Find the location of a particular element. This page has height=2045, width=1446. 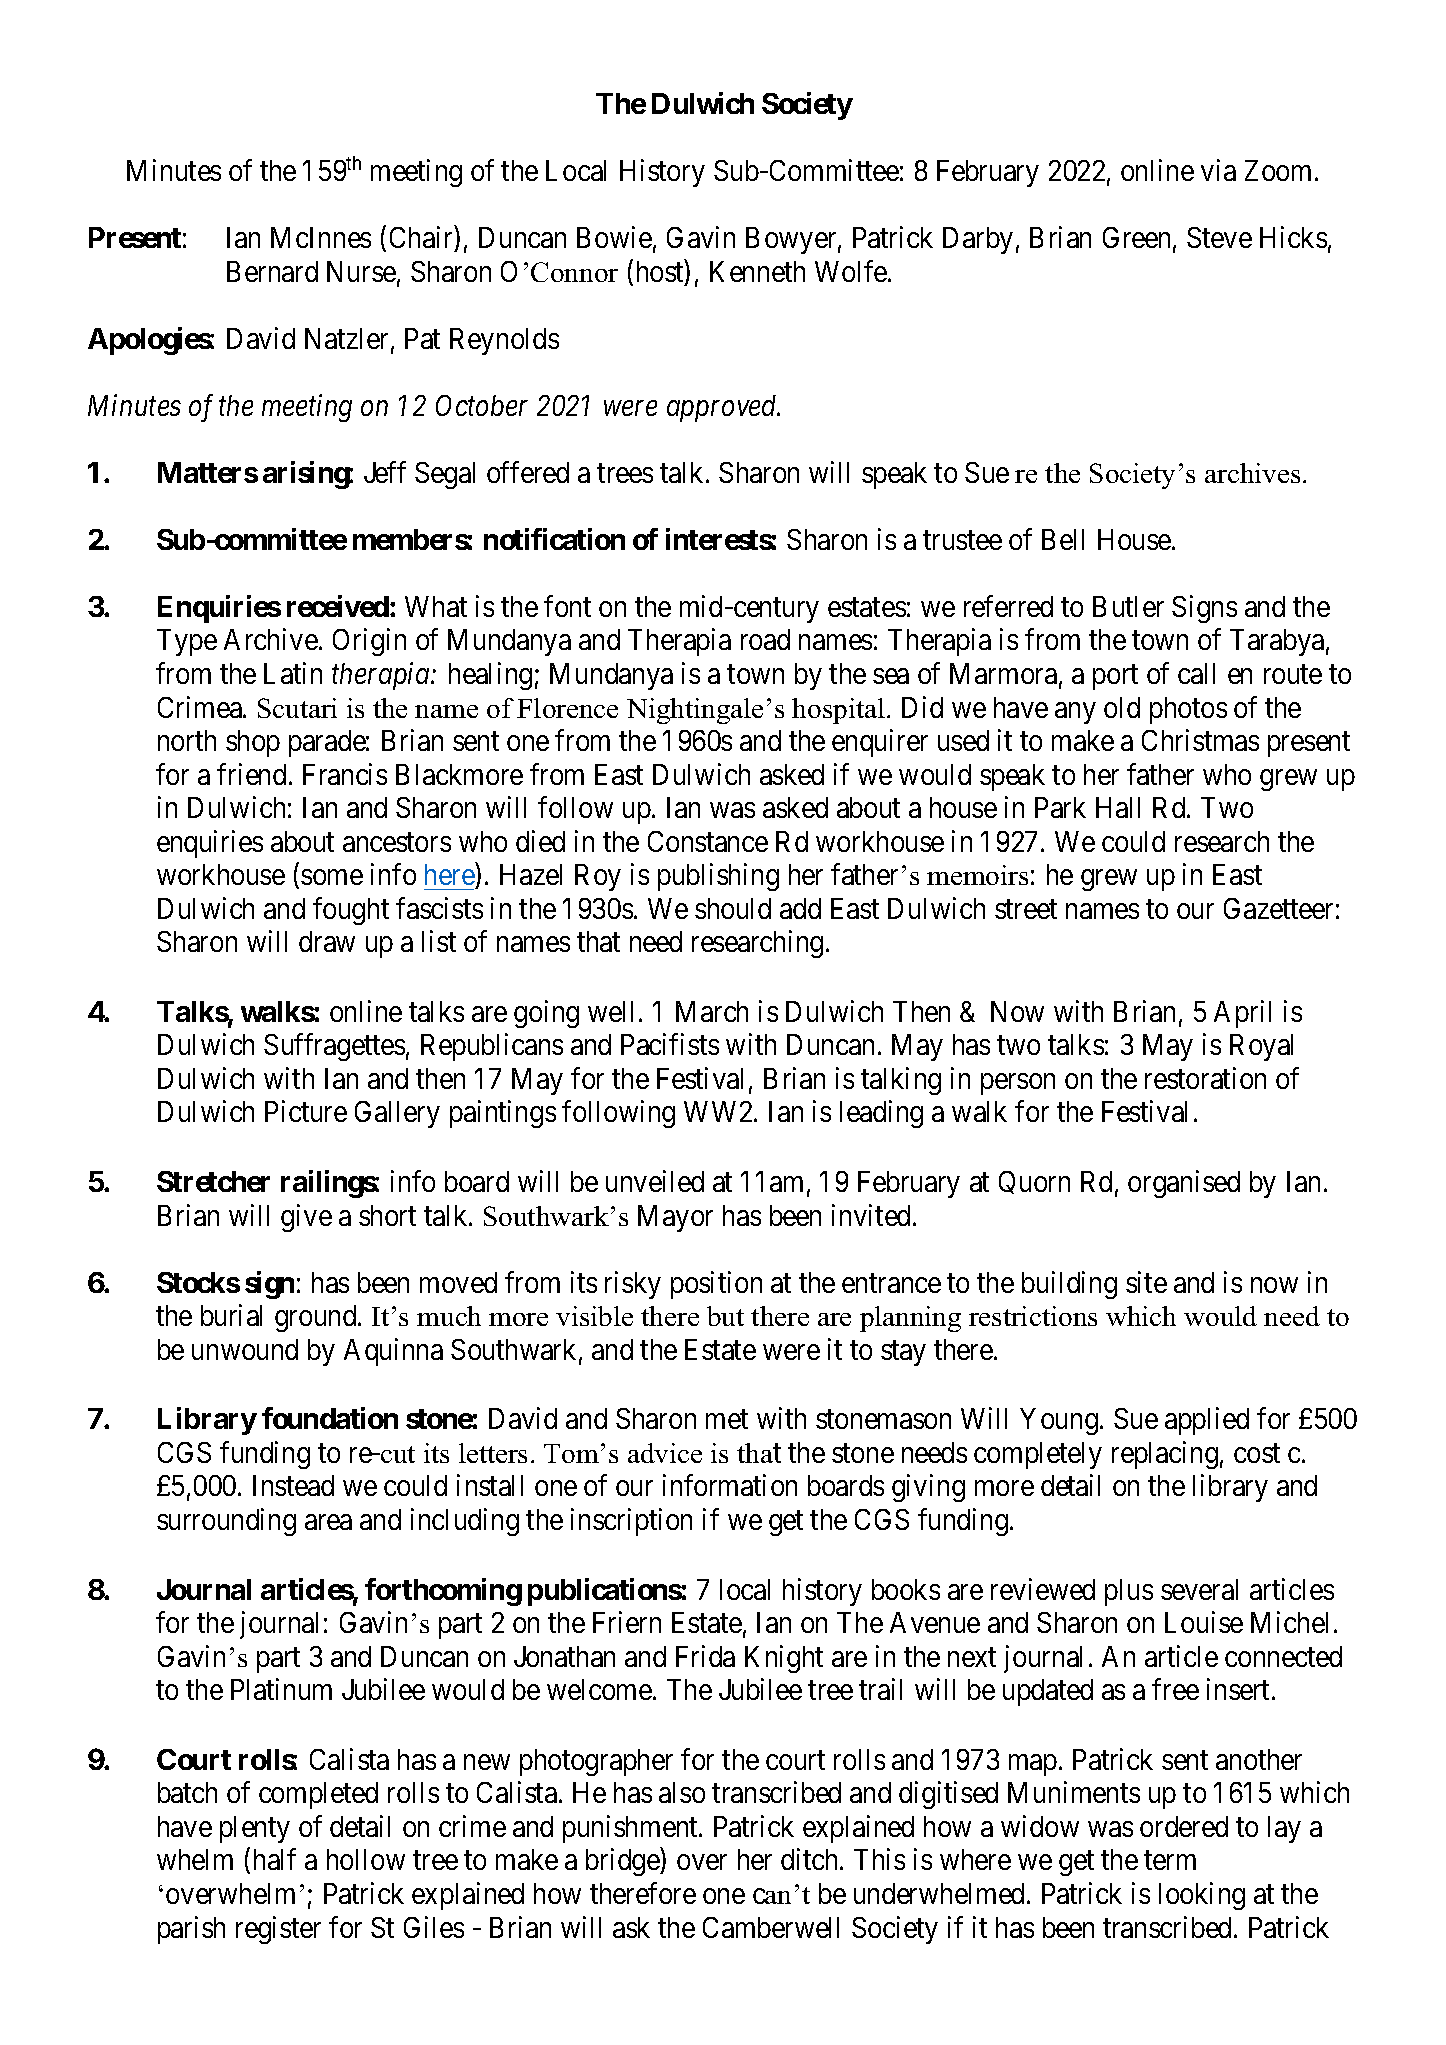

ground is located at coordinates (317, 1318).
